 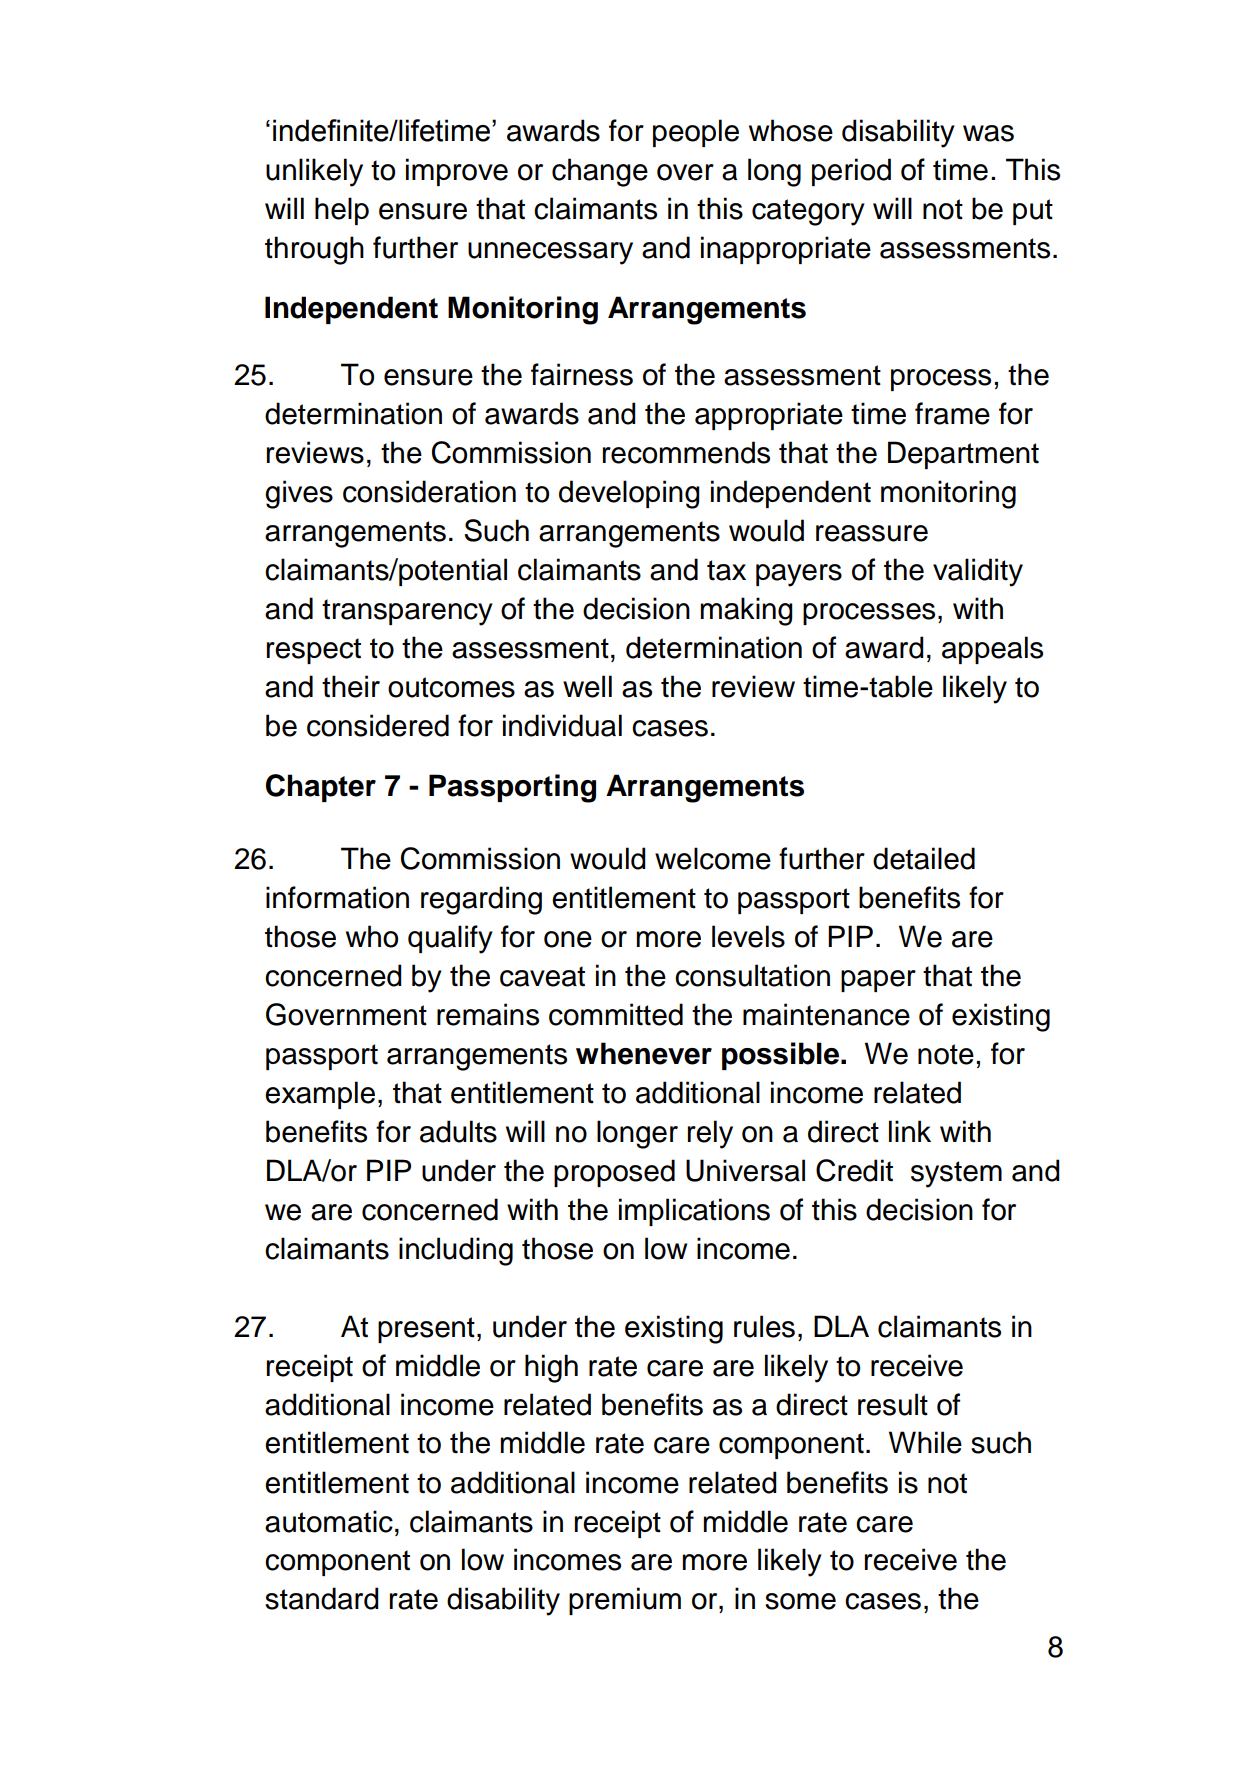 What do you see at coordinates (988, 133) in the screenshot?
I see `was` at bounding box center [988, 133].
